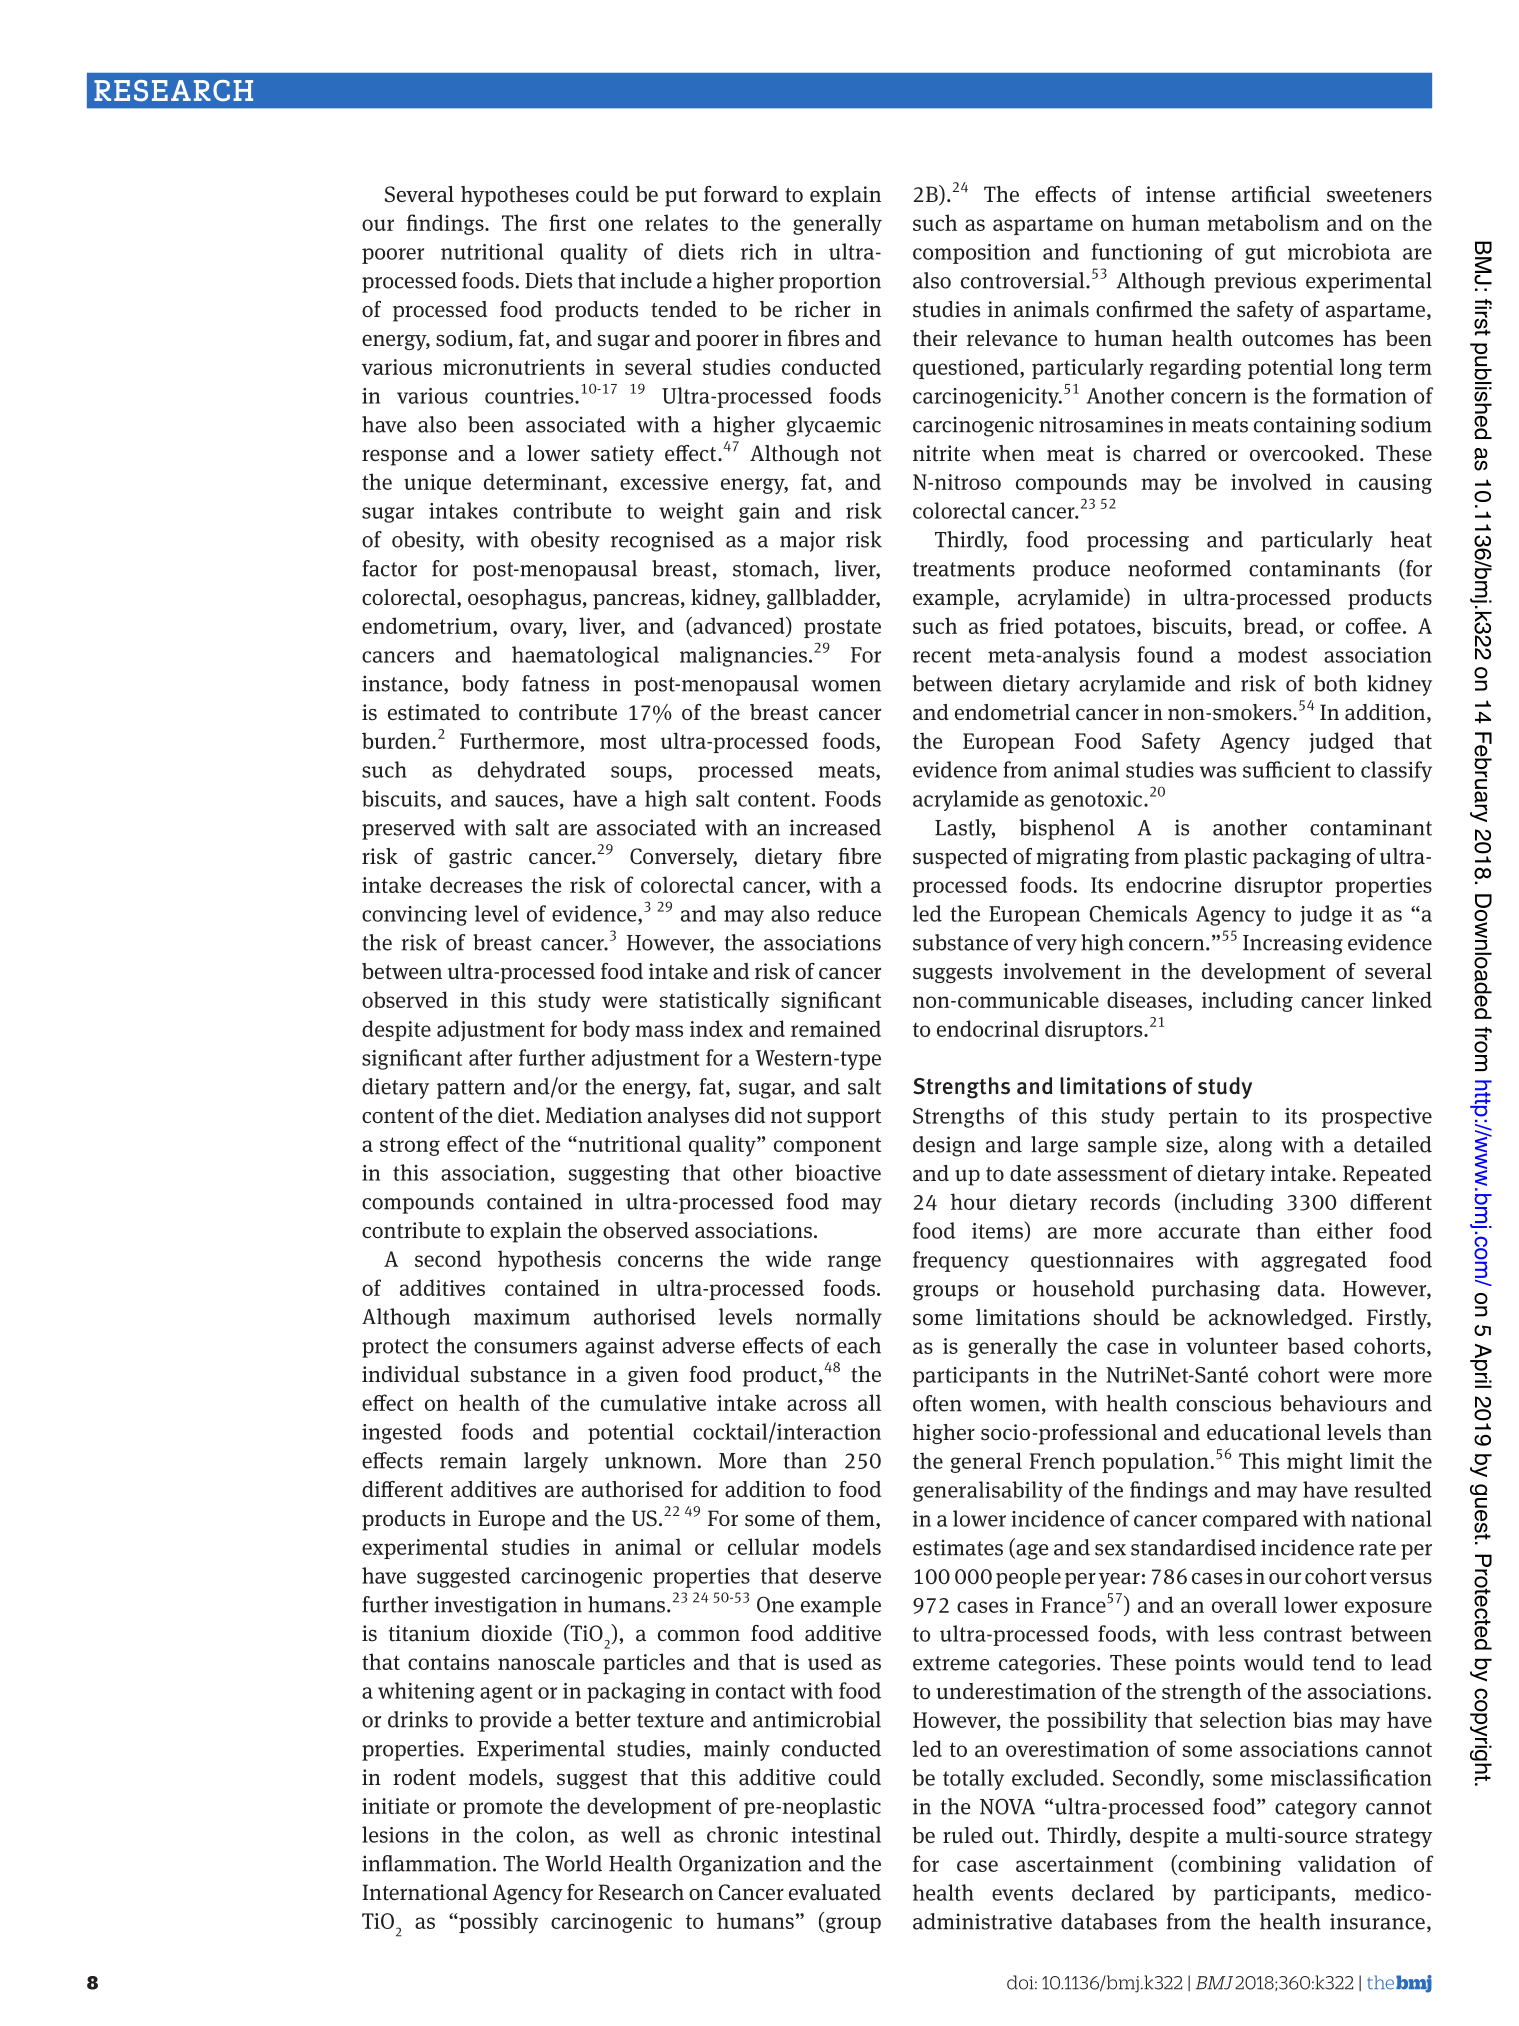  What do you see at coordinates (1218, 772) in the screenshot?
I see `was` at bounding box center [1218, 772].
